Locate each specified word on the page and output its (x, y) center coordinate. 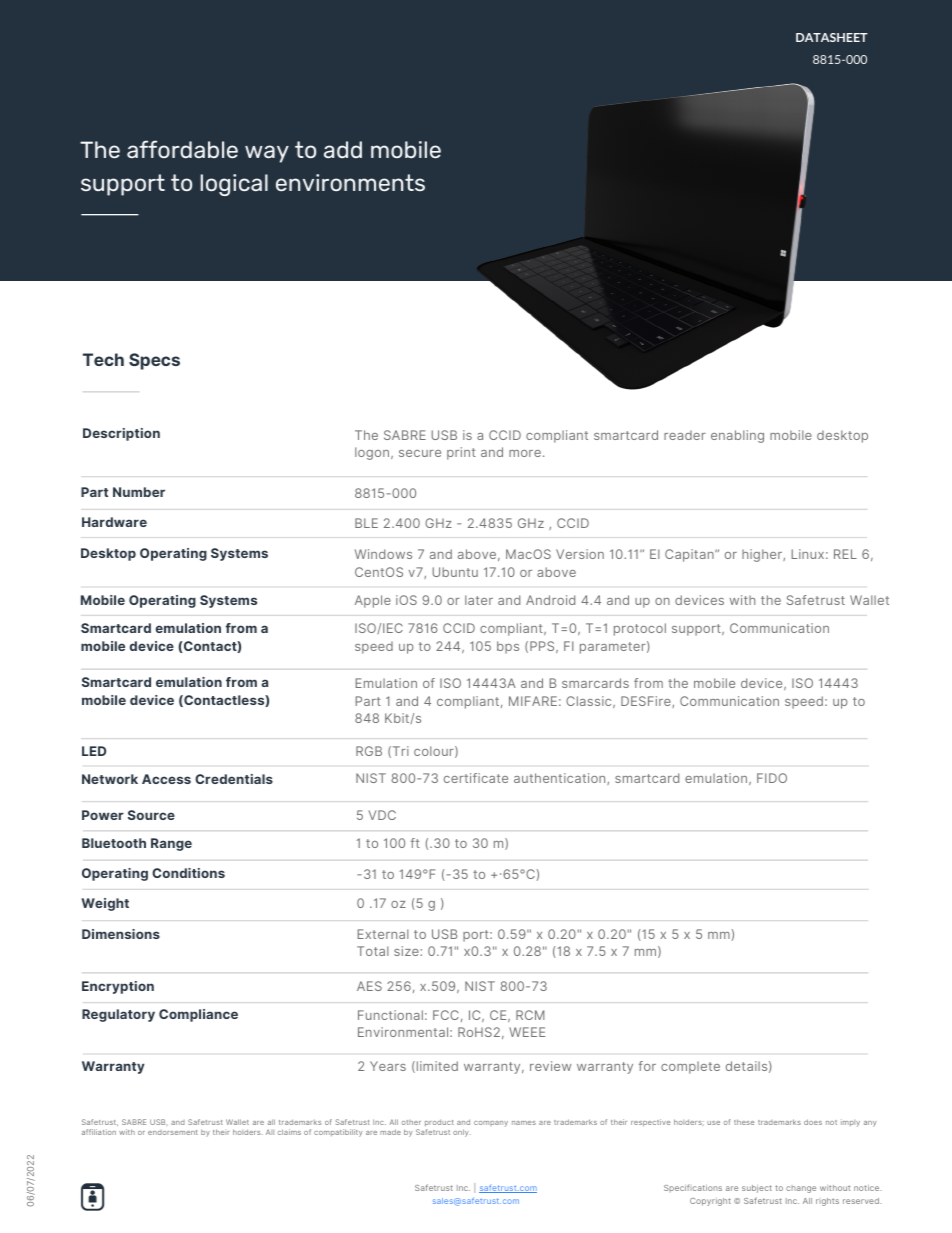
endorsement (173, 1132)
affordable (182, 149)
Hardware (114, 522)
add (343, 149)
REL (845, 554)
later (479, 600)
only (462, 1133)
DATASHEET (832, 37)
